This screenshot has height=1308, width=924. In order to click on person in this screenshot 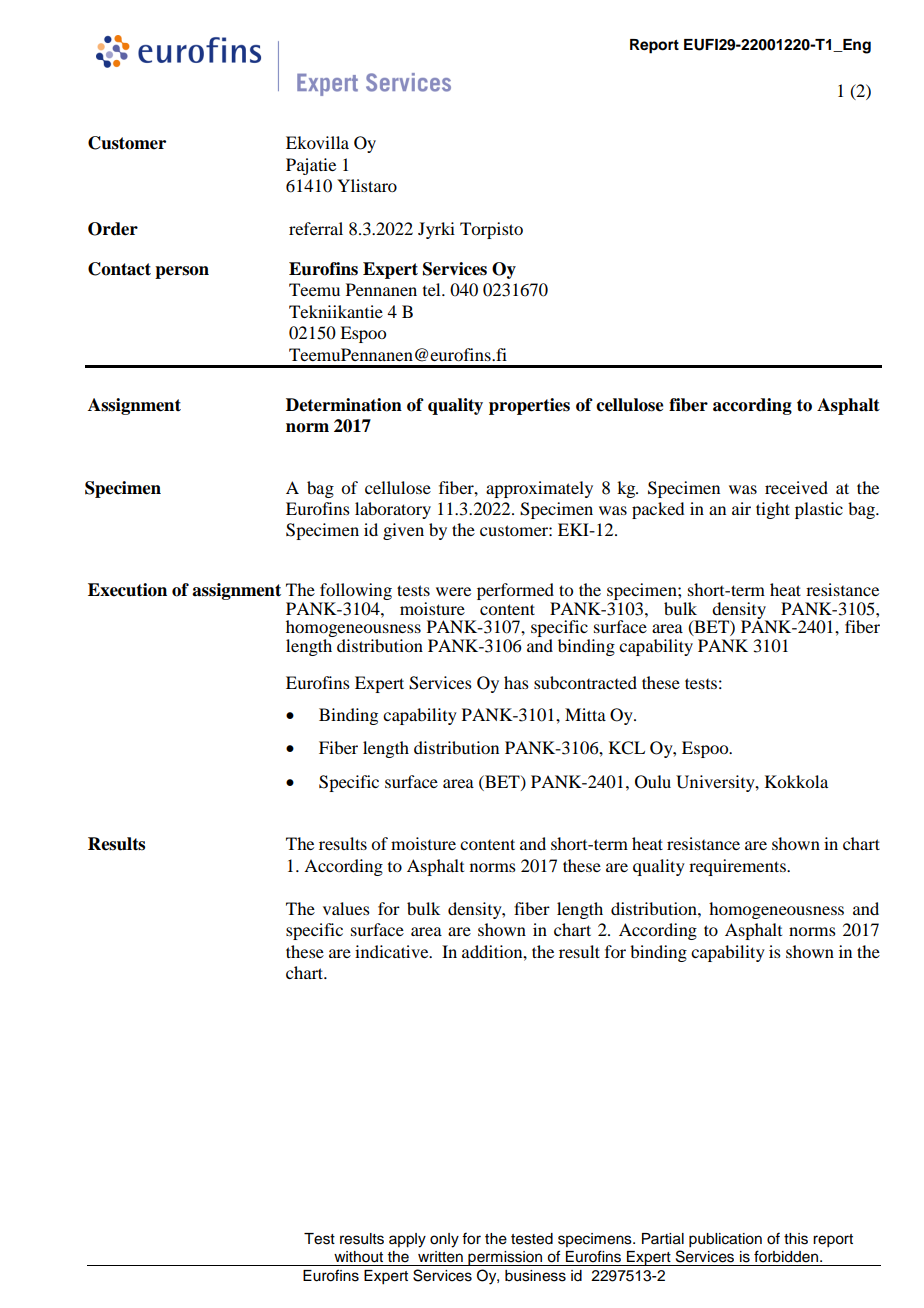, I will do `click(182, 272)`.
